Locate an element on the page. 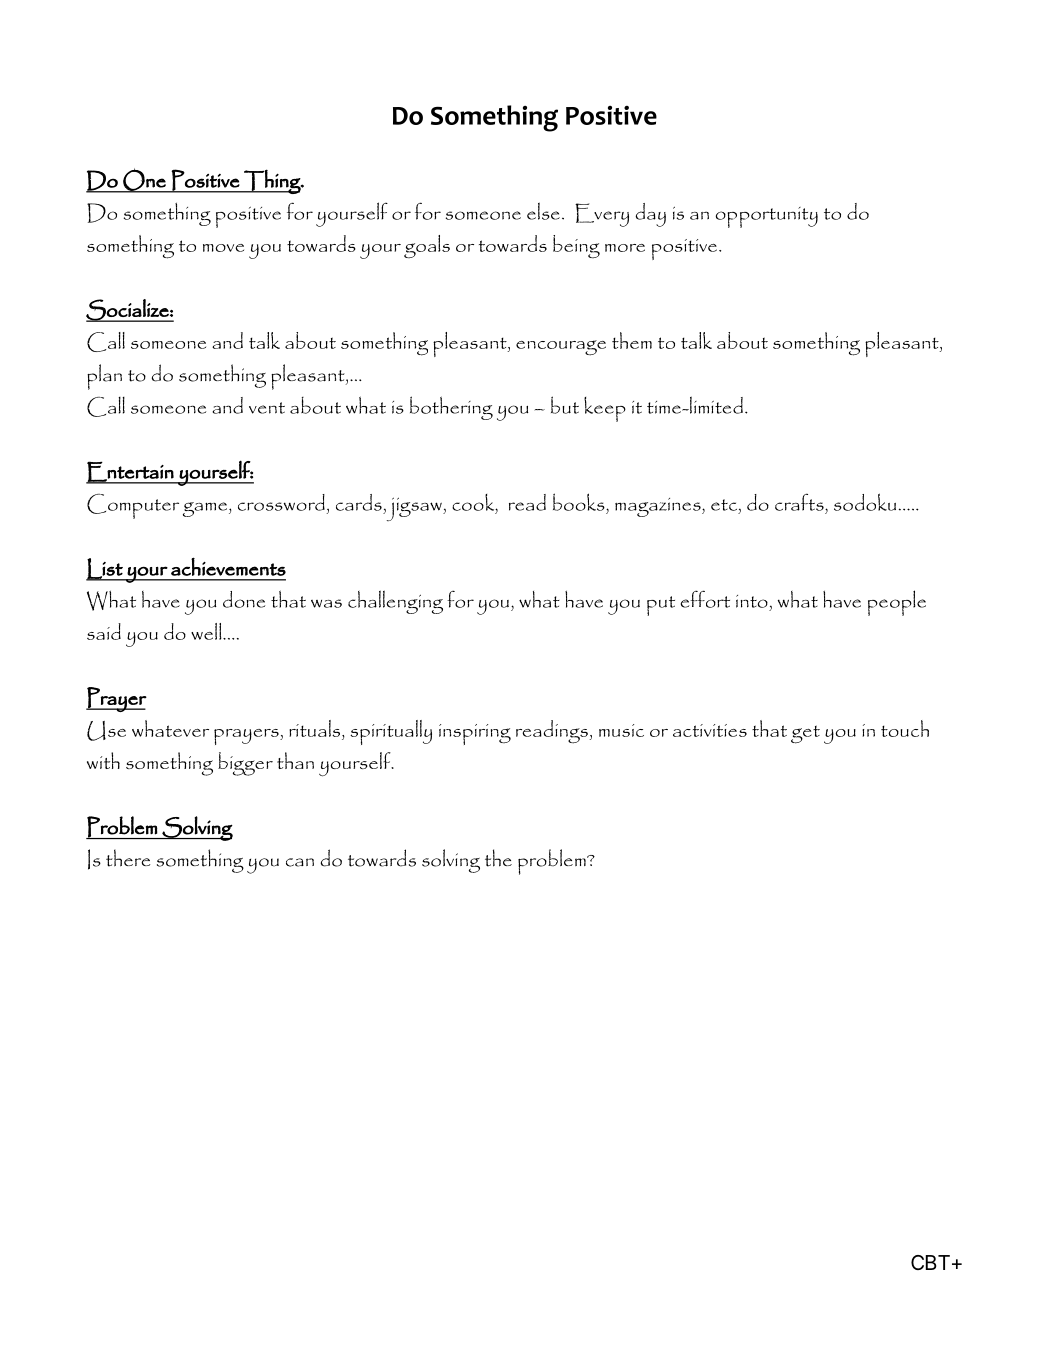  there is located at coordinates (128, 858).
